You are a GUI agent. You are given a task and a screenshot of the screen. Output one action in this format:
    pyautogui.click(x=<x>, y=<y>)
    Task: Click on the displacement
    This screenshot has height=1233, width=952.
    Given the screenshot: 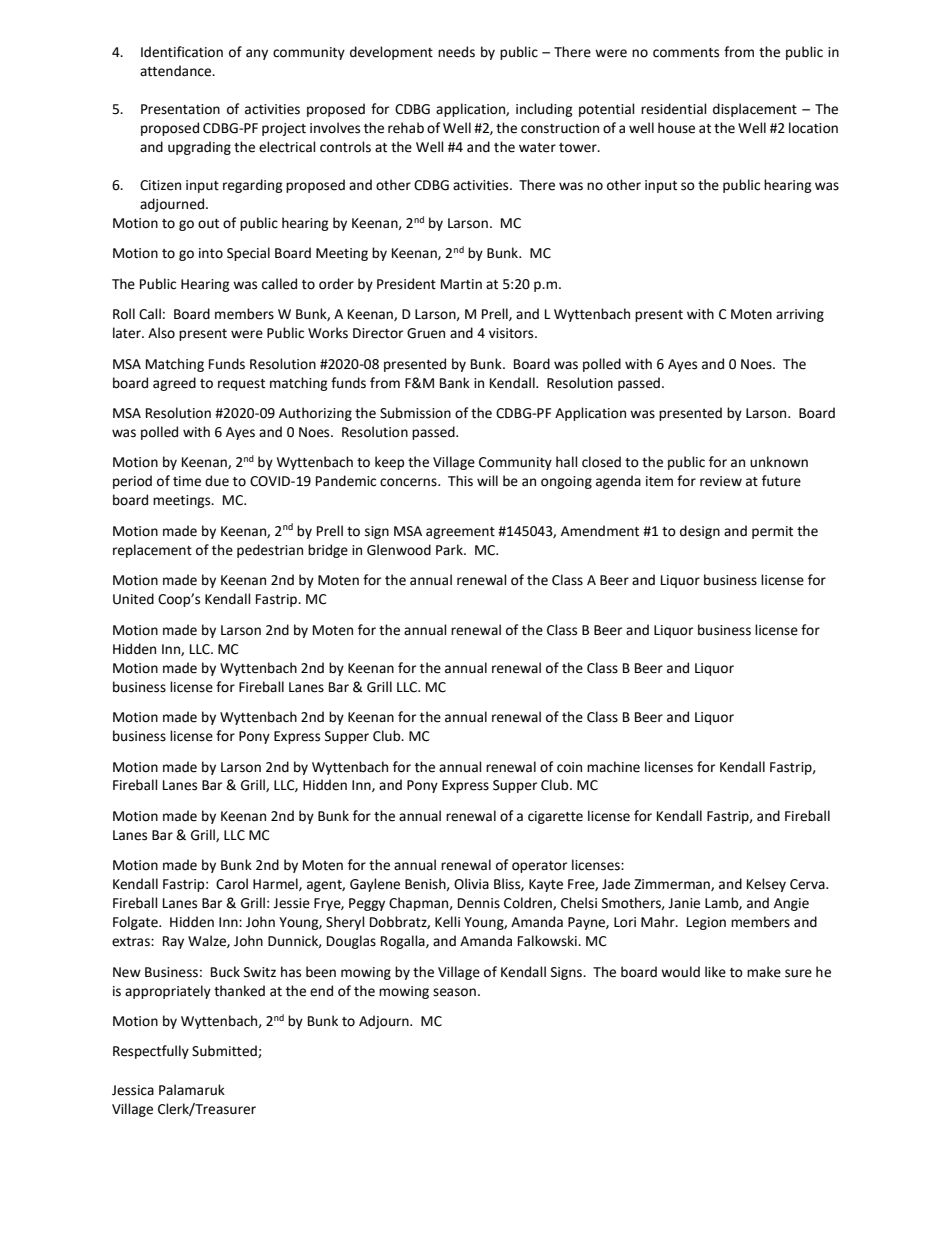 What is the action you would take?
    pyautogui.click(x=755, y=110)
